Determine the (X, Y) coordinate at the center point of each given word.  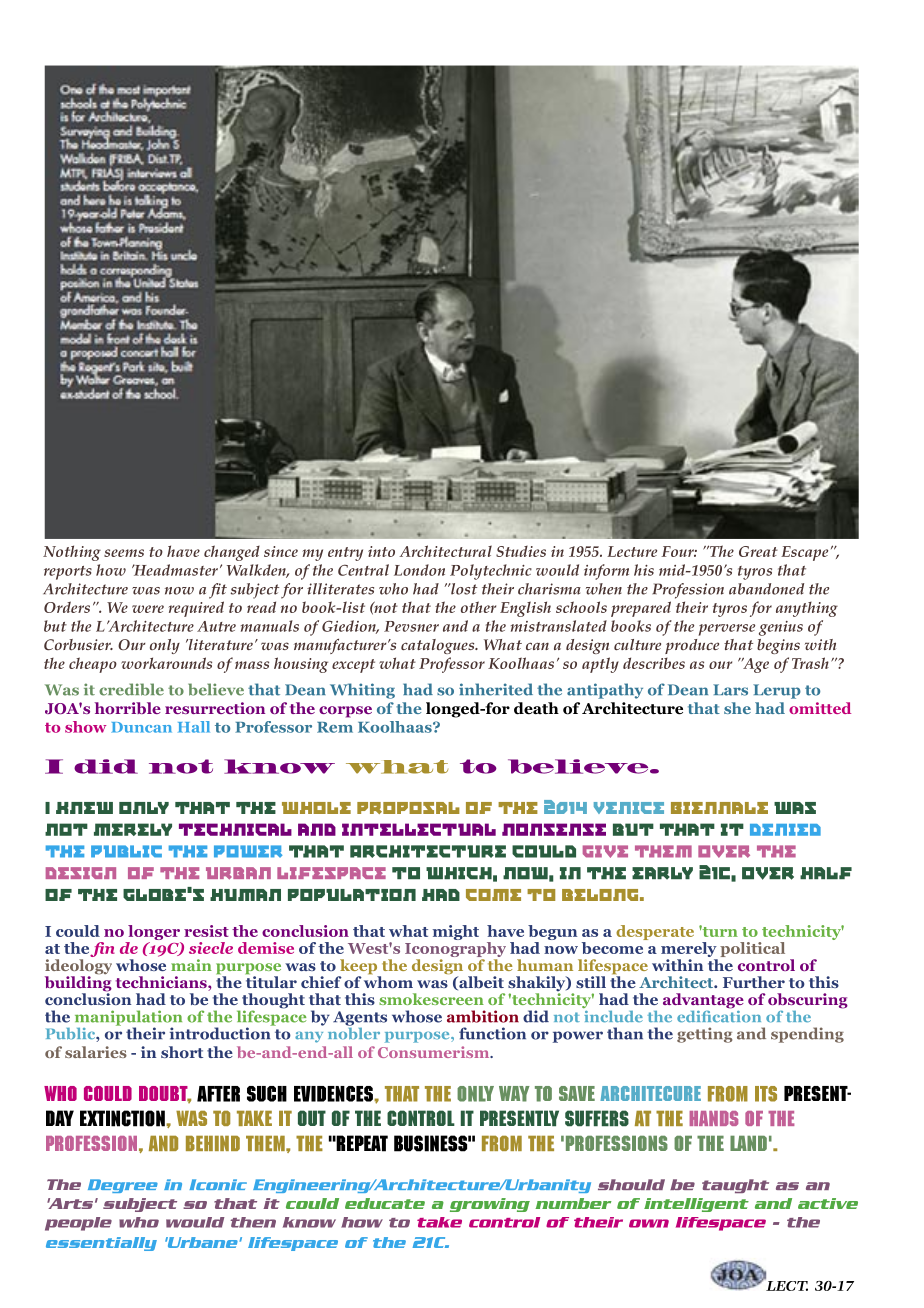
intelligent (696, 1205)
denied (785, 830)
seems (124, 553)
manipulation (128, 1019)
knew (84, 808)
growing (490, 1205)
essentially (101, 1244)
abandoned (766, 589)
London (419, 570)
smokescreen (431, 999)
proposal (408, 808)
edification (719, 1015)
